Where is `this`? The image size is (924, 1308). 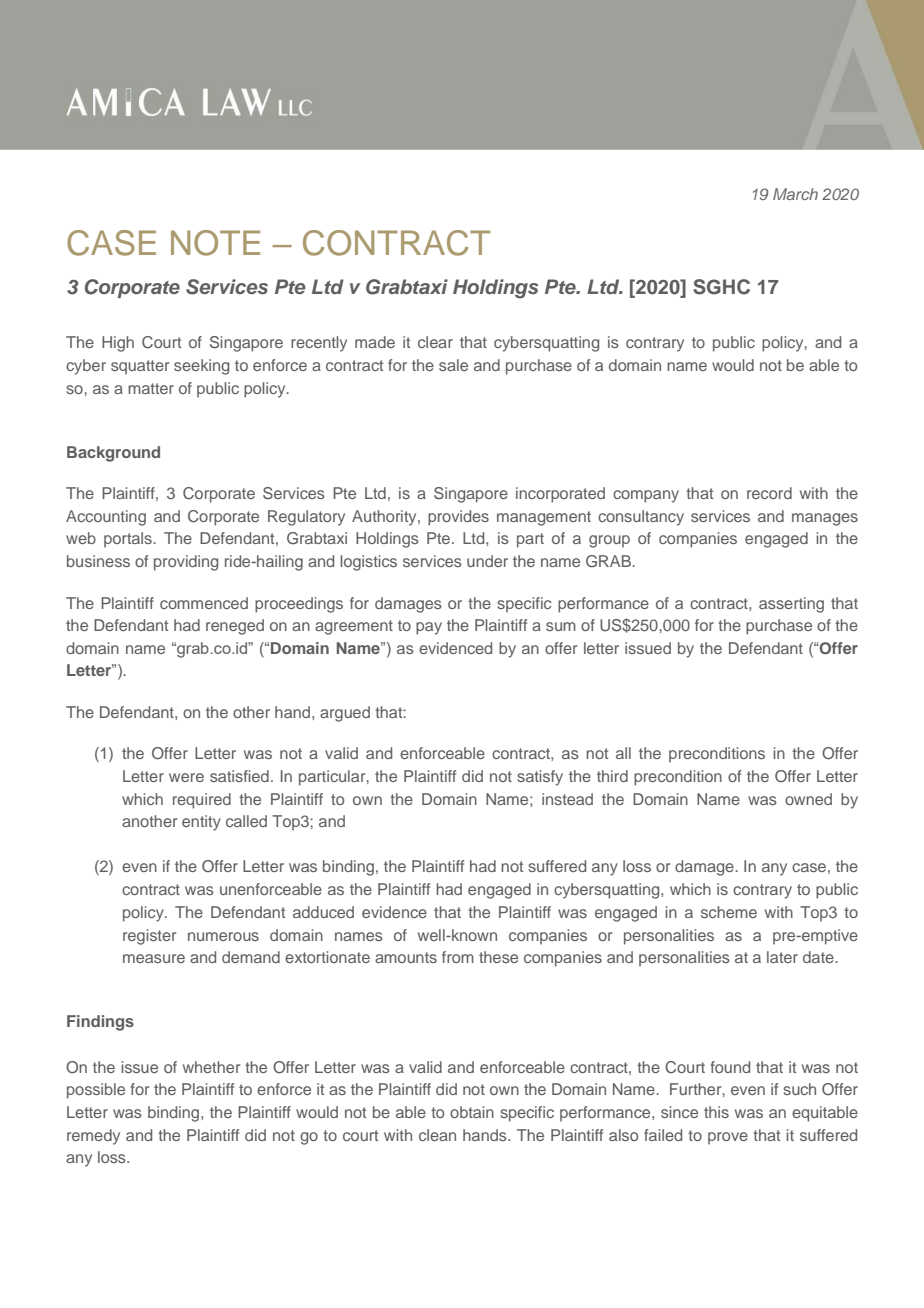 this is located at coordinates (716, 1112).
